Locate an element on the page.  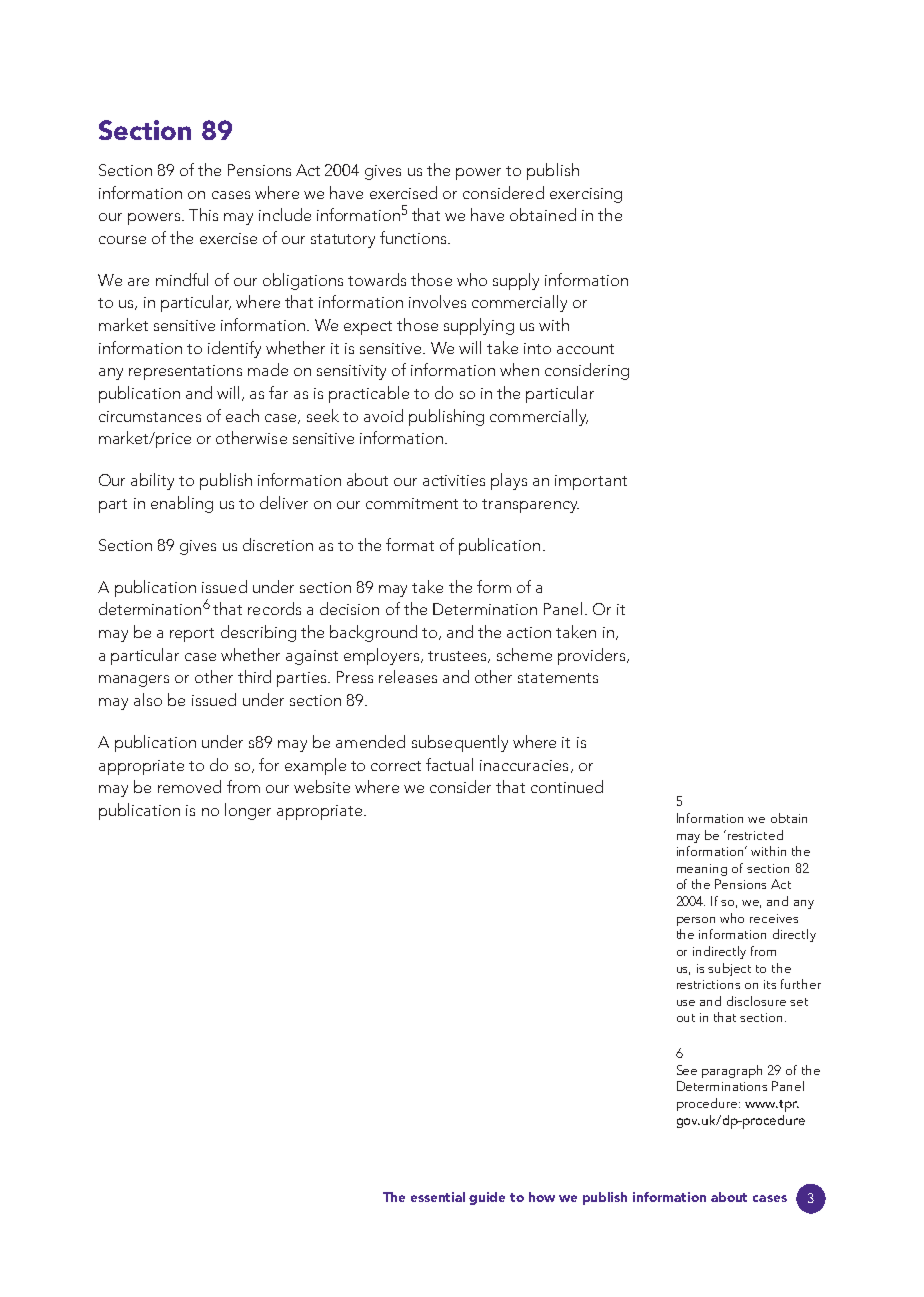
avoid is located at coordinates (383, 415).
